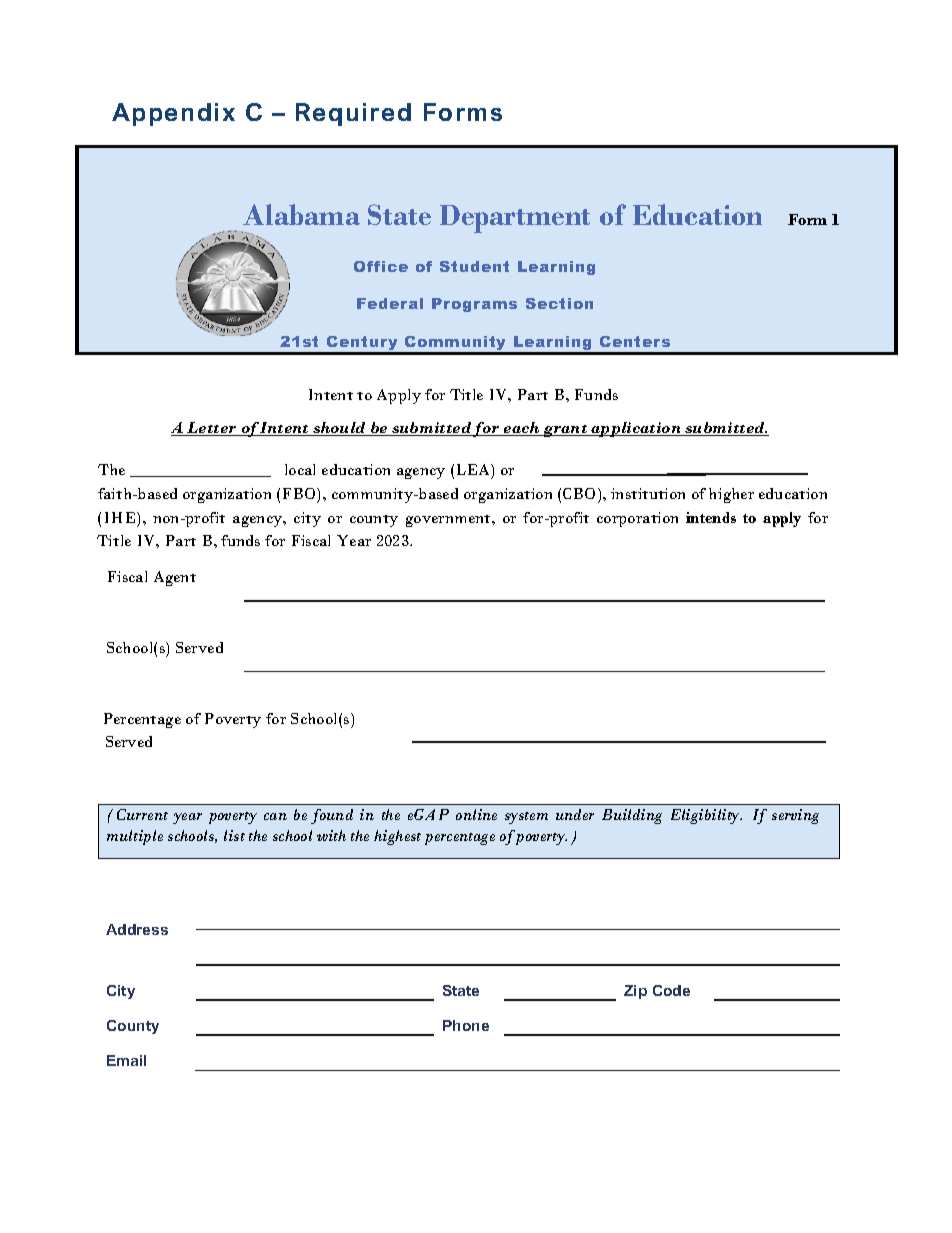 The width and height of the screenshot is (952, 1233). What do you see at coordinates (559, 303) in the screenshot?
I see `Section` at bounding box center [559, 303].
